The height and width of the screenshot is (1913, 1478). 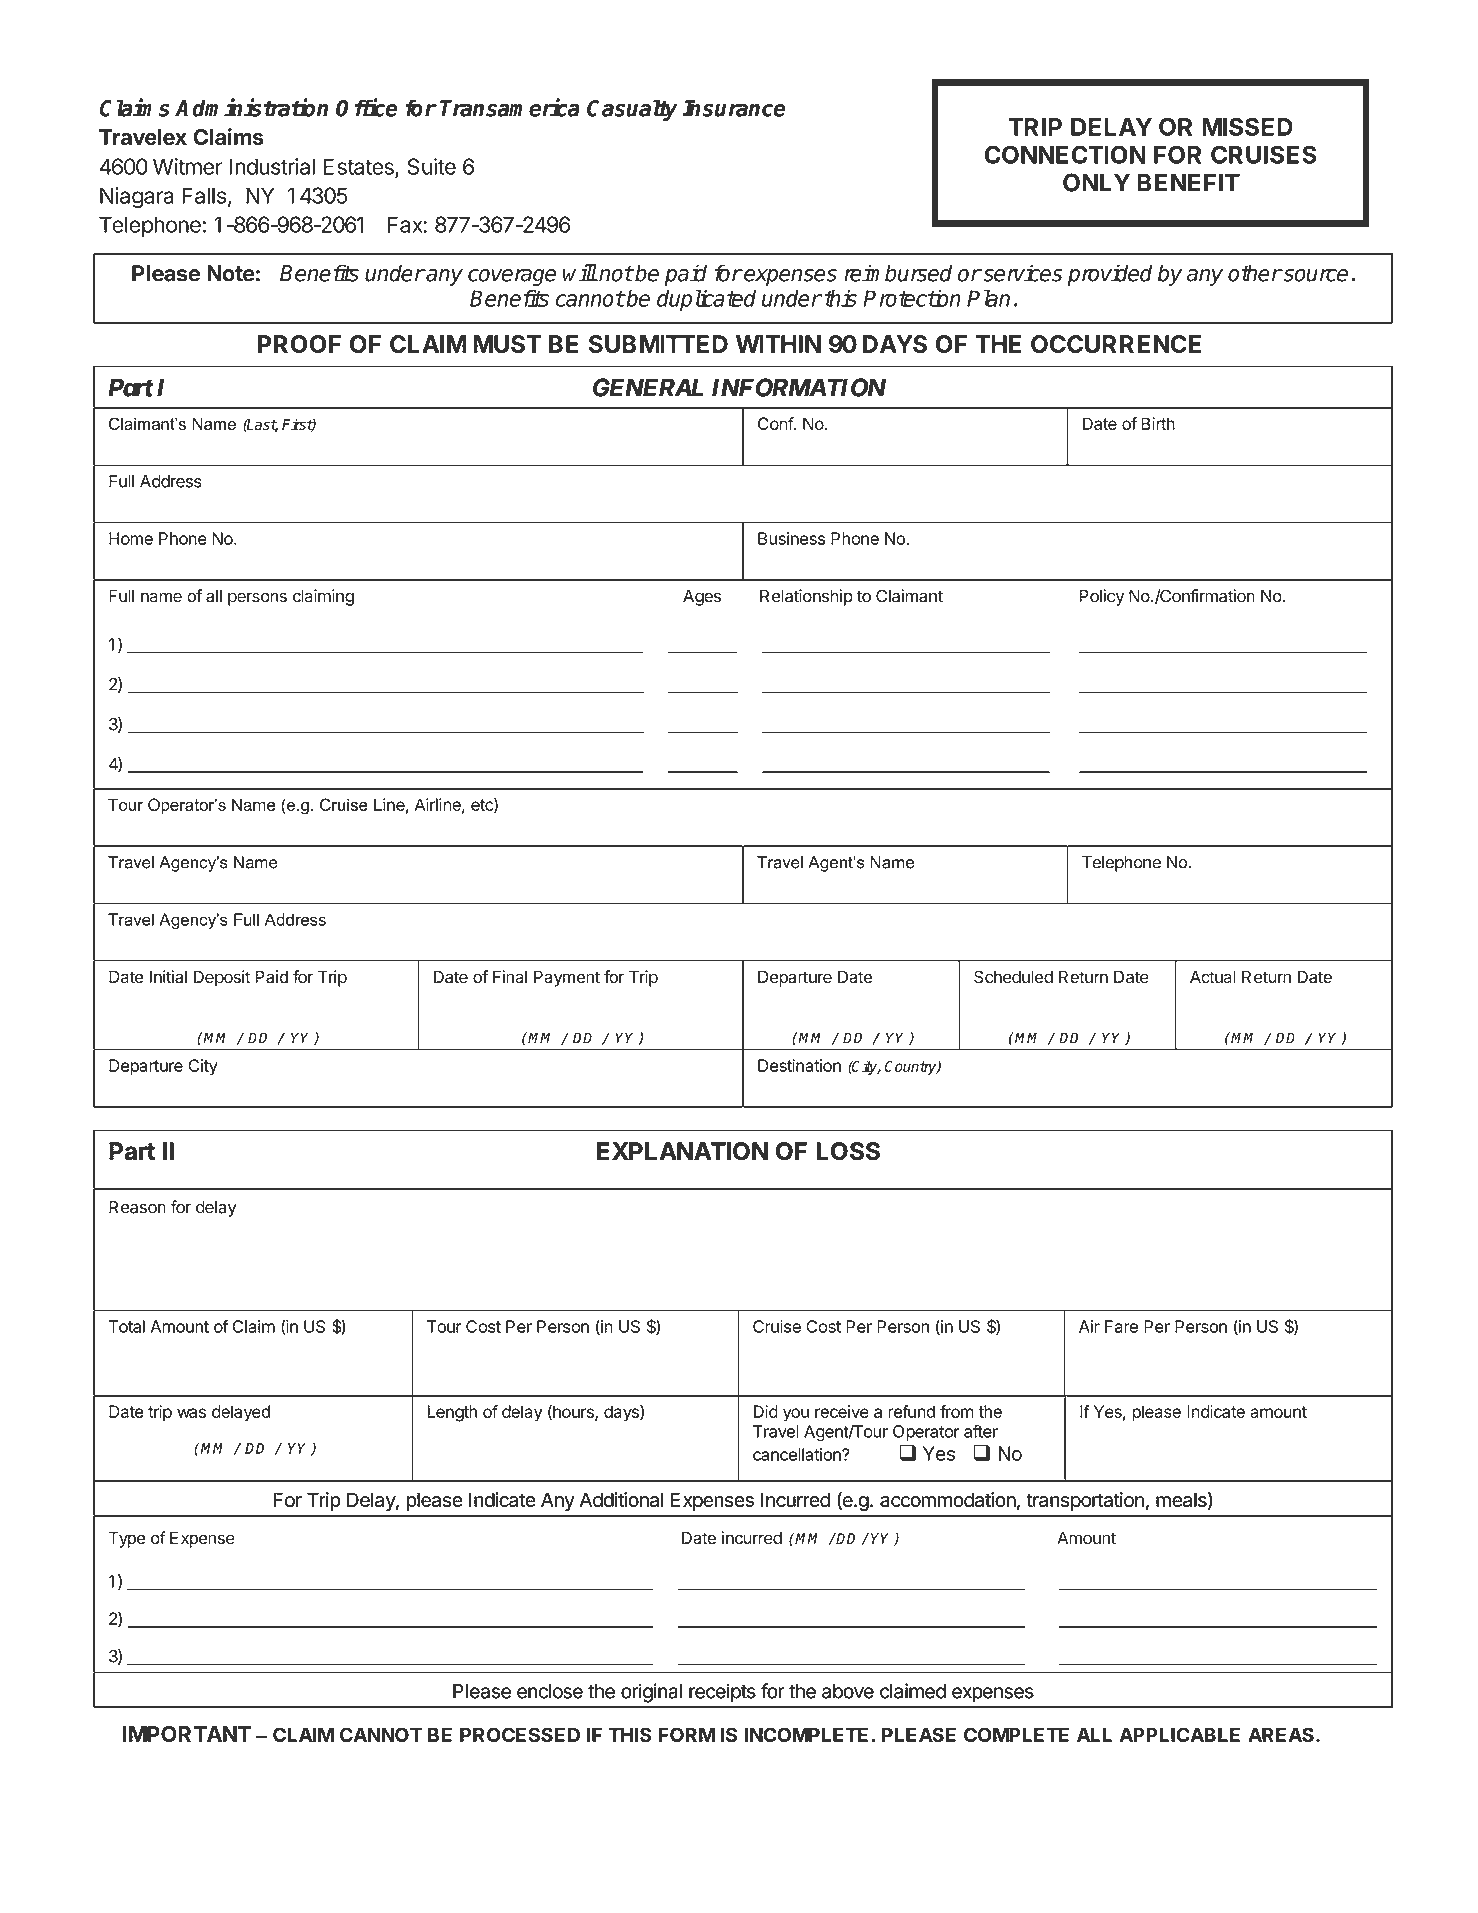 What do you see at coordinates (272, 166) in the screenshot?
I see `Industrial` at bounding box center [272, 166].
